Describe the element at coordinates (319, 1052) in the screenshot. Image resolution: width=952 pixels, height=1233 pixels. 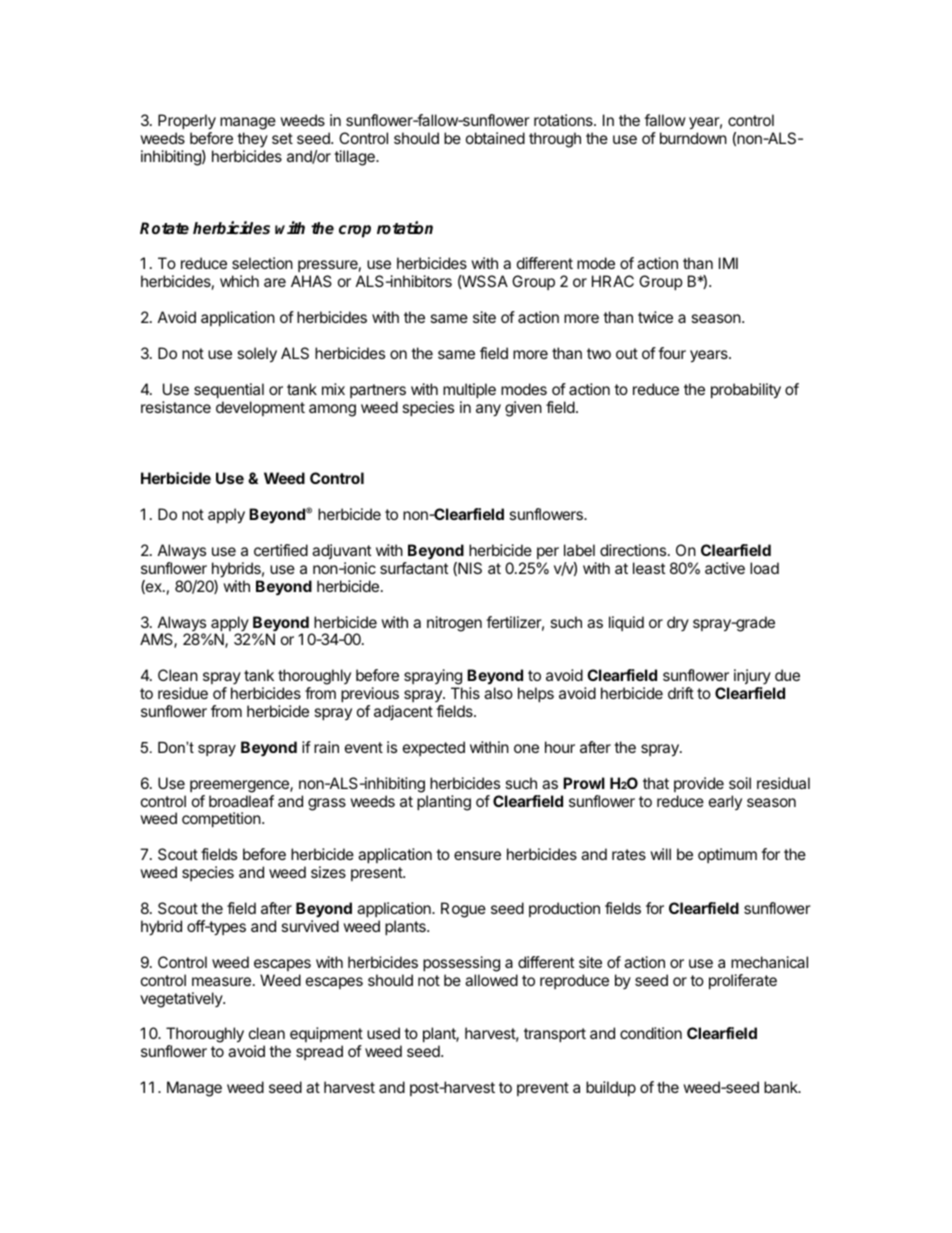
I see `spread` at that location.
